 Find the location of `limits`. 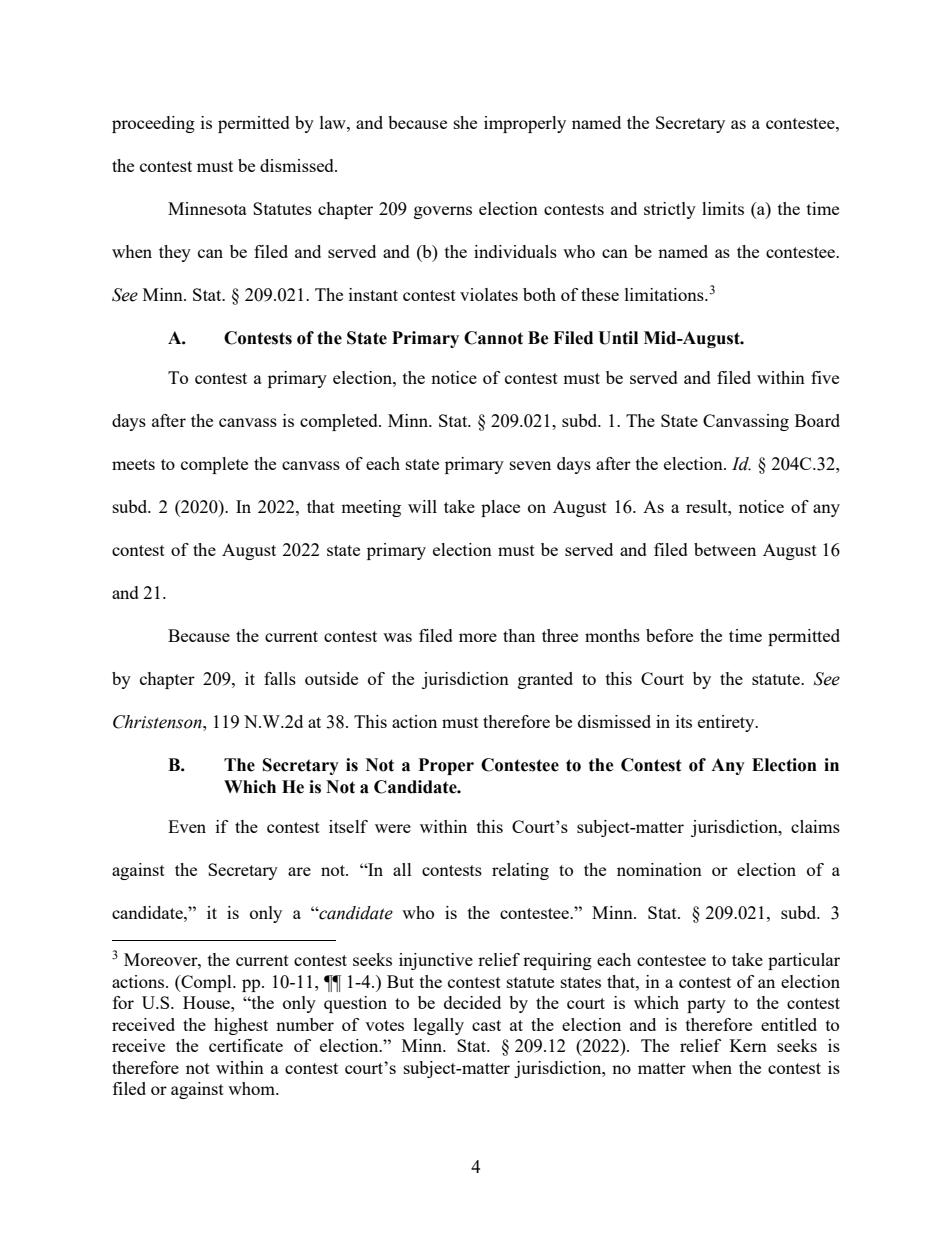

limits is located at coordinates (723, 208).
